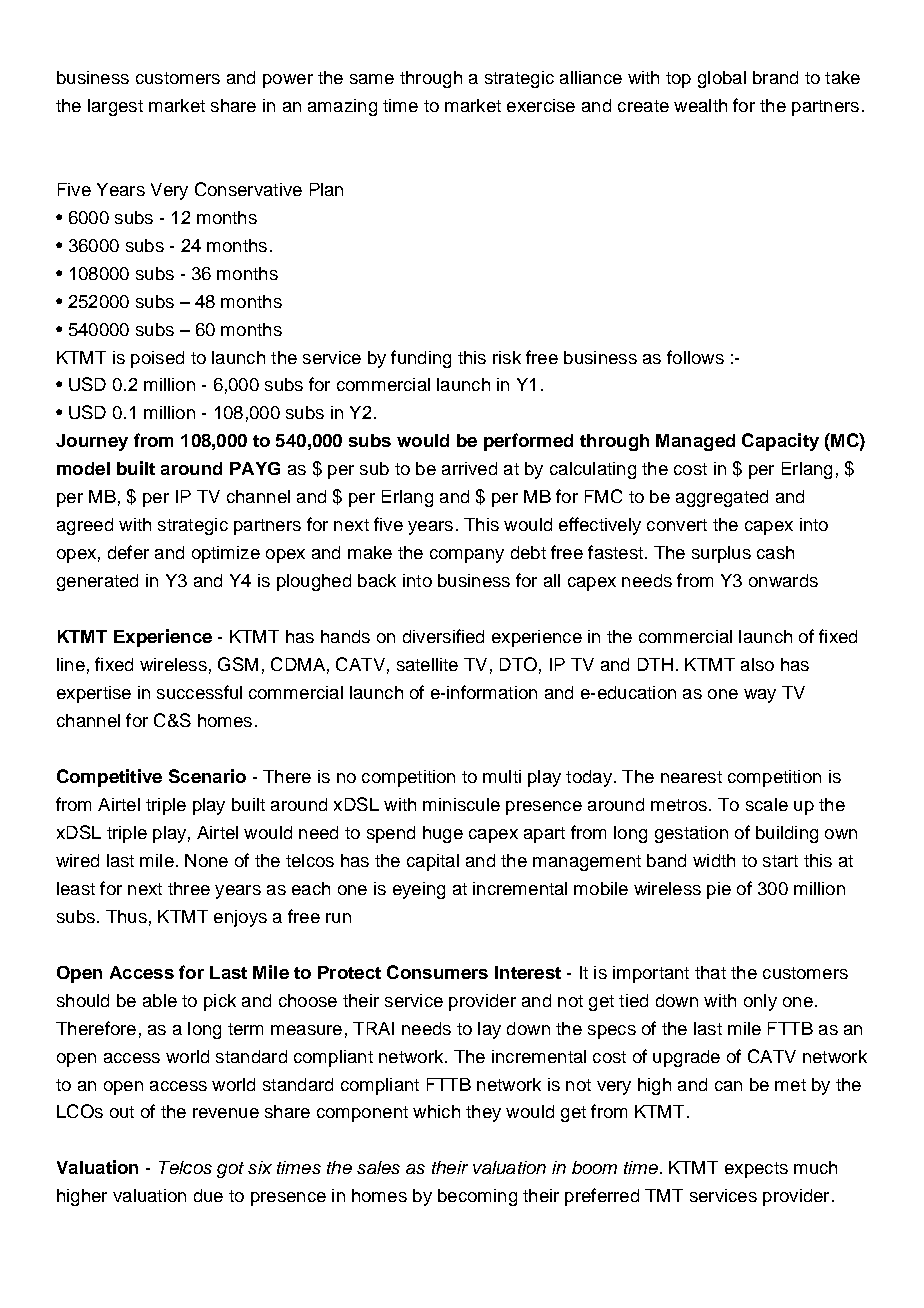 The height and width of the page is (1308, 924). I want to click on poised, so click(157, 359).
